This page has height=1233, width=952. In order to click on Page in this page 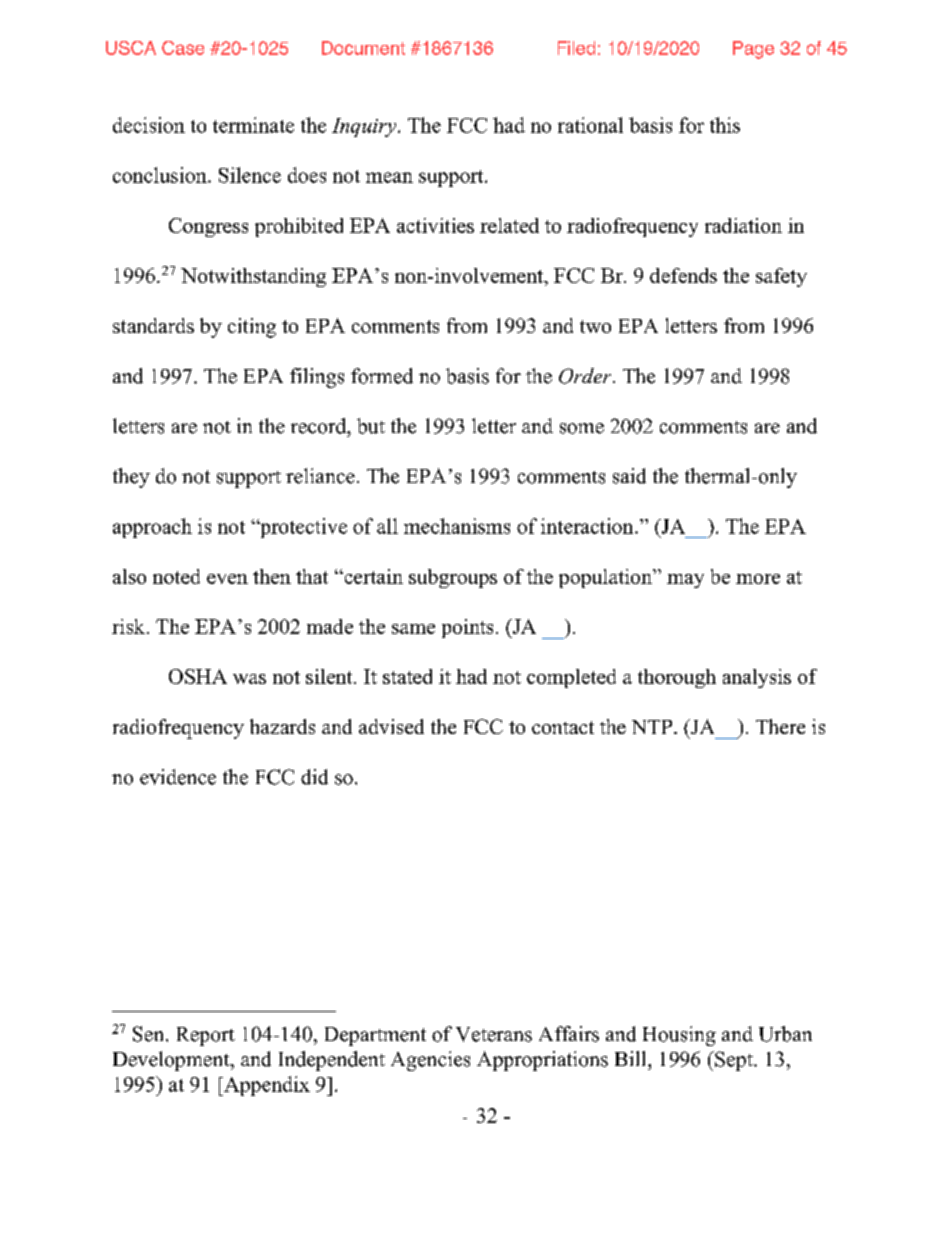, I will do `click(753, 50)`.
